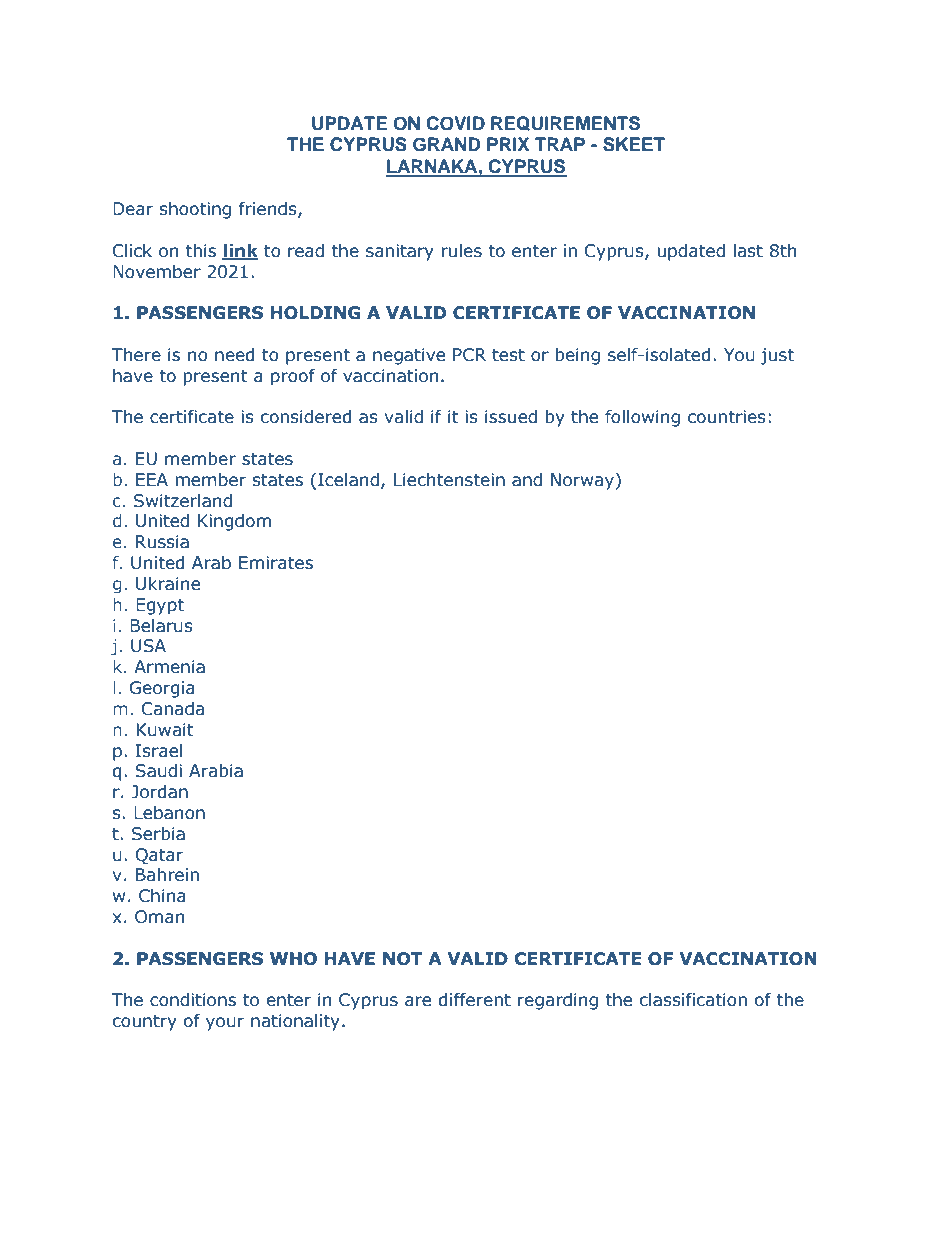 The height and width of the screenshot is (1233, 952). Describe the element at coordinates (193, 1000) in the screenshot. I see `conditions` at that location.
